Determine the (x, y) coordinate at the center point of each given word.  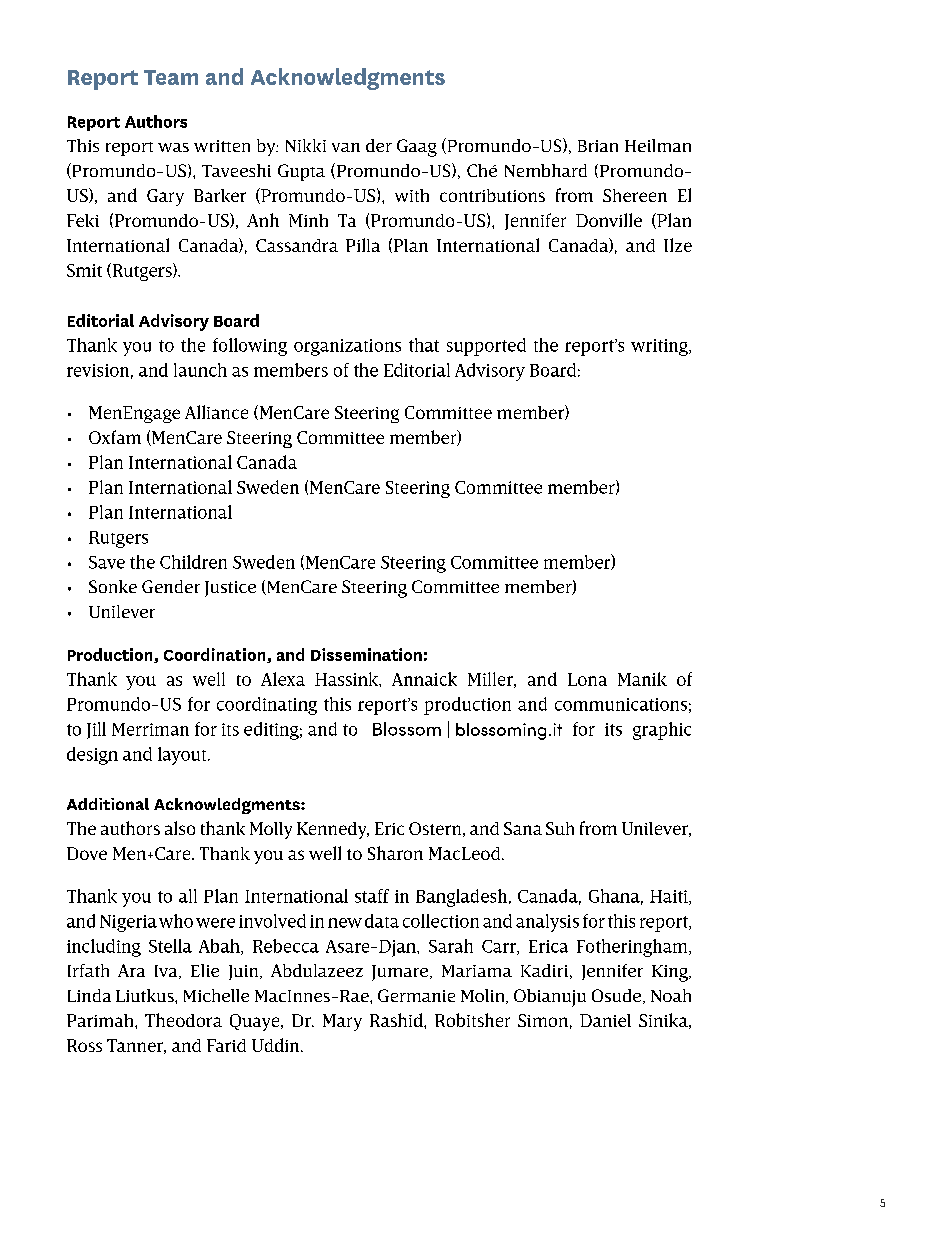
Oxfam (115, 437)
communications (621, 704)
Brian (598, 146)
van (346, 147)
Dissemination (366, 654)
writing (660, 347)
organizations (347, 347)
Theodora (183, 1020)
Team (171, 77)
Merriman (150, 729)
